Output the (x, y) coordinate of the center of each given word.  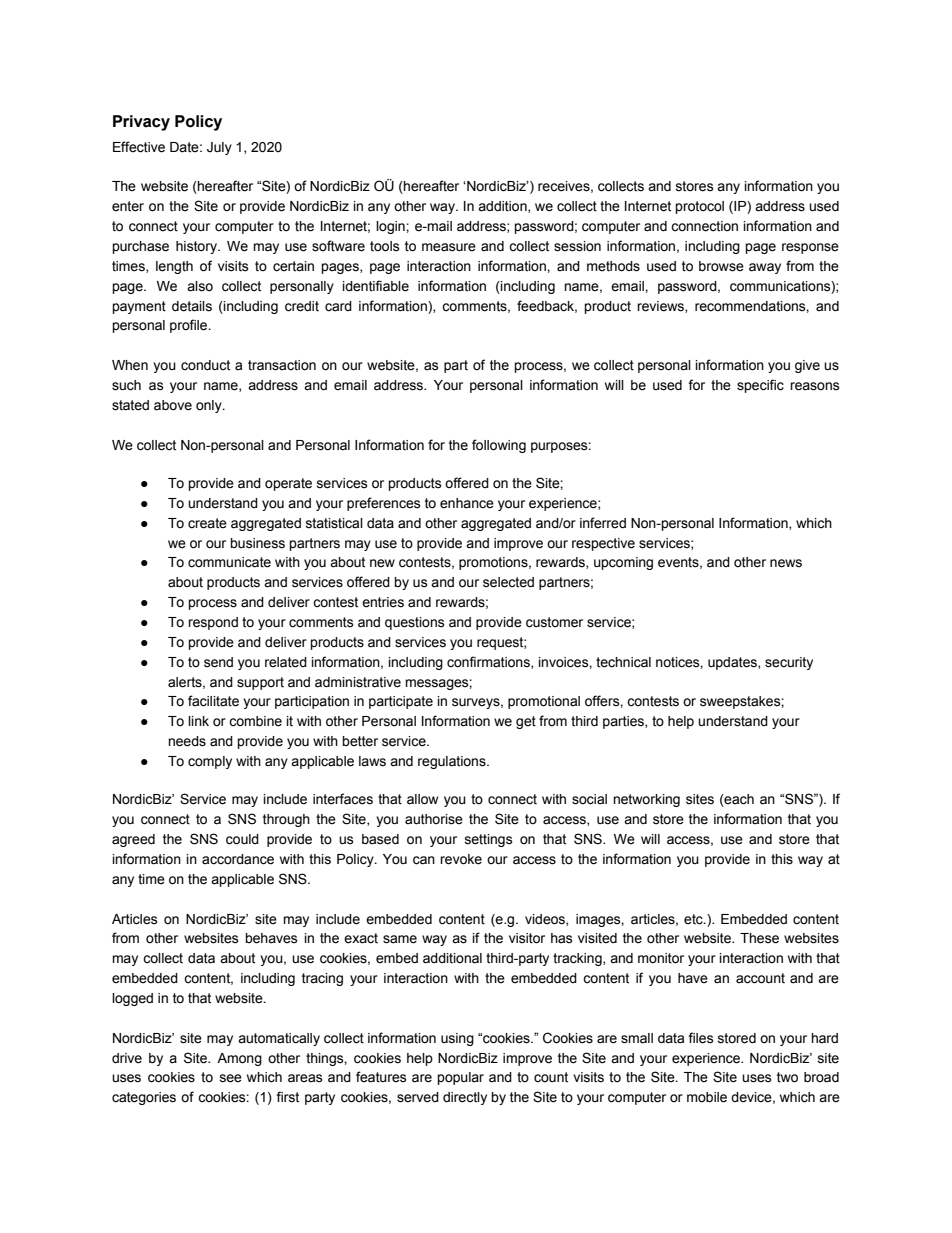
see (231, 1078)
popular (460, 1078)
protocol (699, 207)
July (219, 148)
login (391, 227)
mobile (707, 1097)
